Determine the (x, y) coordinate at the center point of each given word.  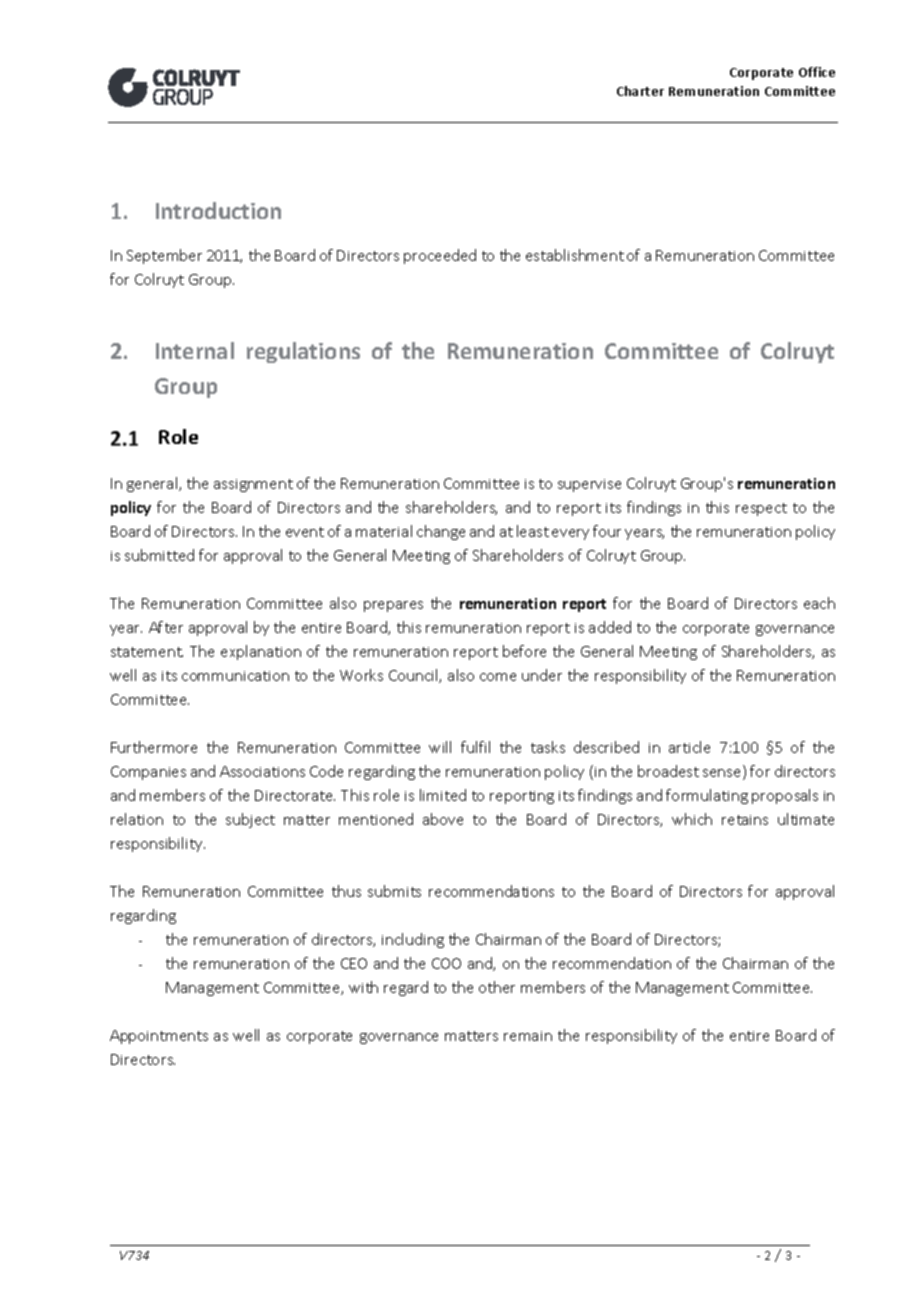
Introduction (218, 210)
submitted (159, 555)
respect (761, 509)
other (497, 987)
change (441, 532)
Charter (640, 91)
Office (817, 72)
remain (528, 1036)
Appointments (159, 1037)
